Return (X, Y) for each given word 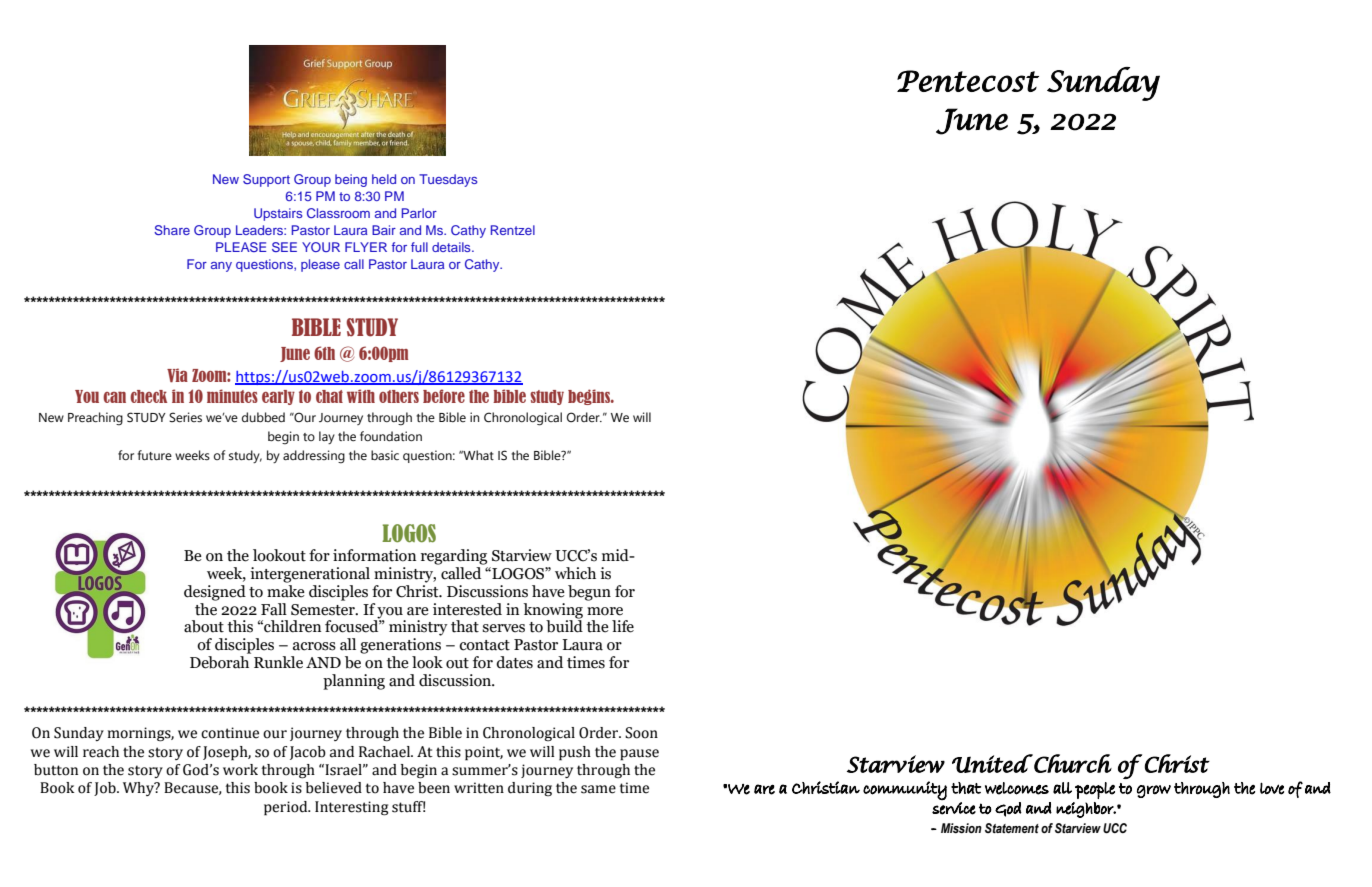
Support (266, 180)
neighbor (1086, 810)
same (598, 789)
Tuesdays (448, 180)
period (287, 808)
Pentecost (968, 81)
